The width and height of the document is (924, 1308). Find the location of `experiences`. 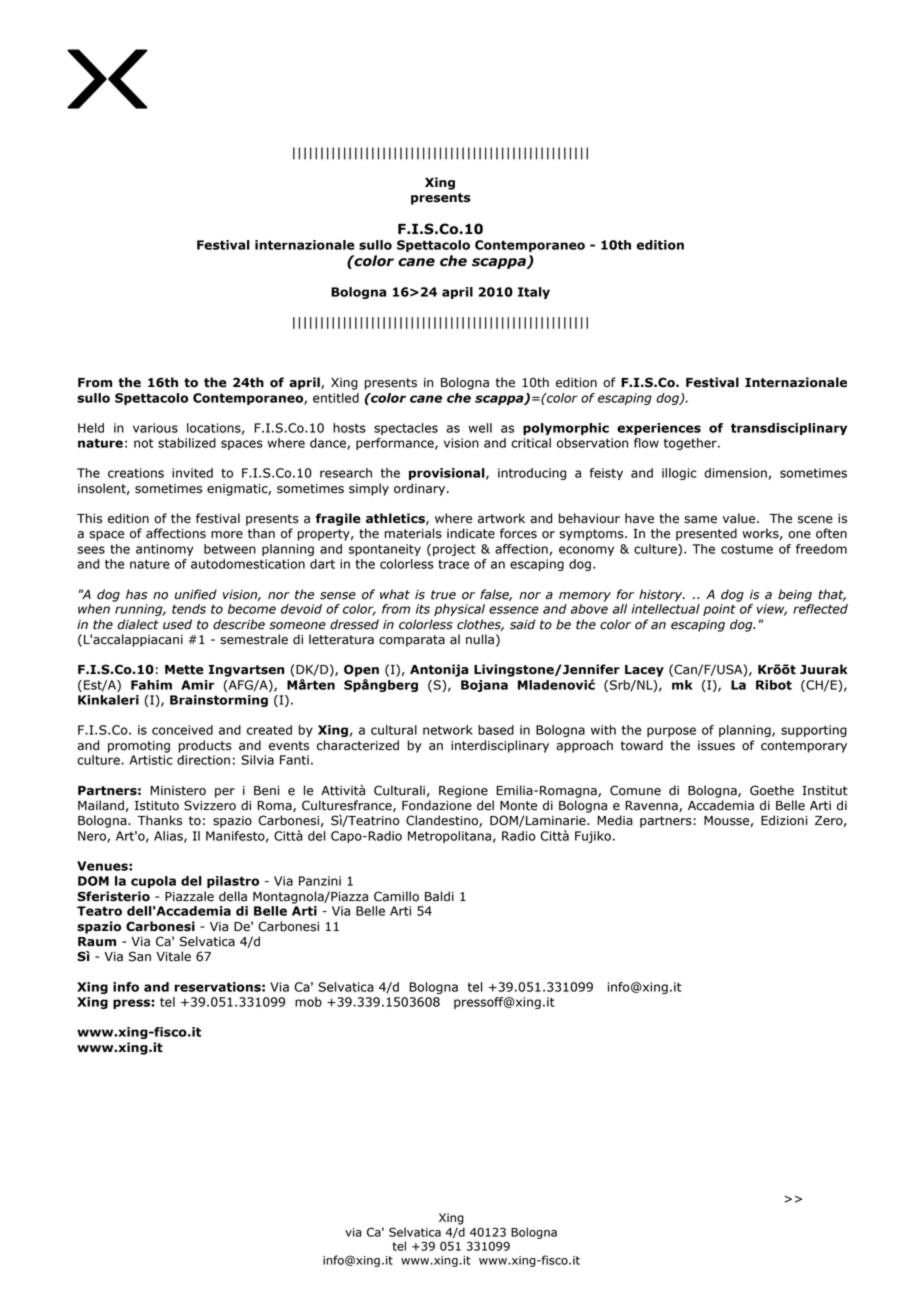

experiences is located at coordinates (659, 429).
